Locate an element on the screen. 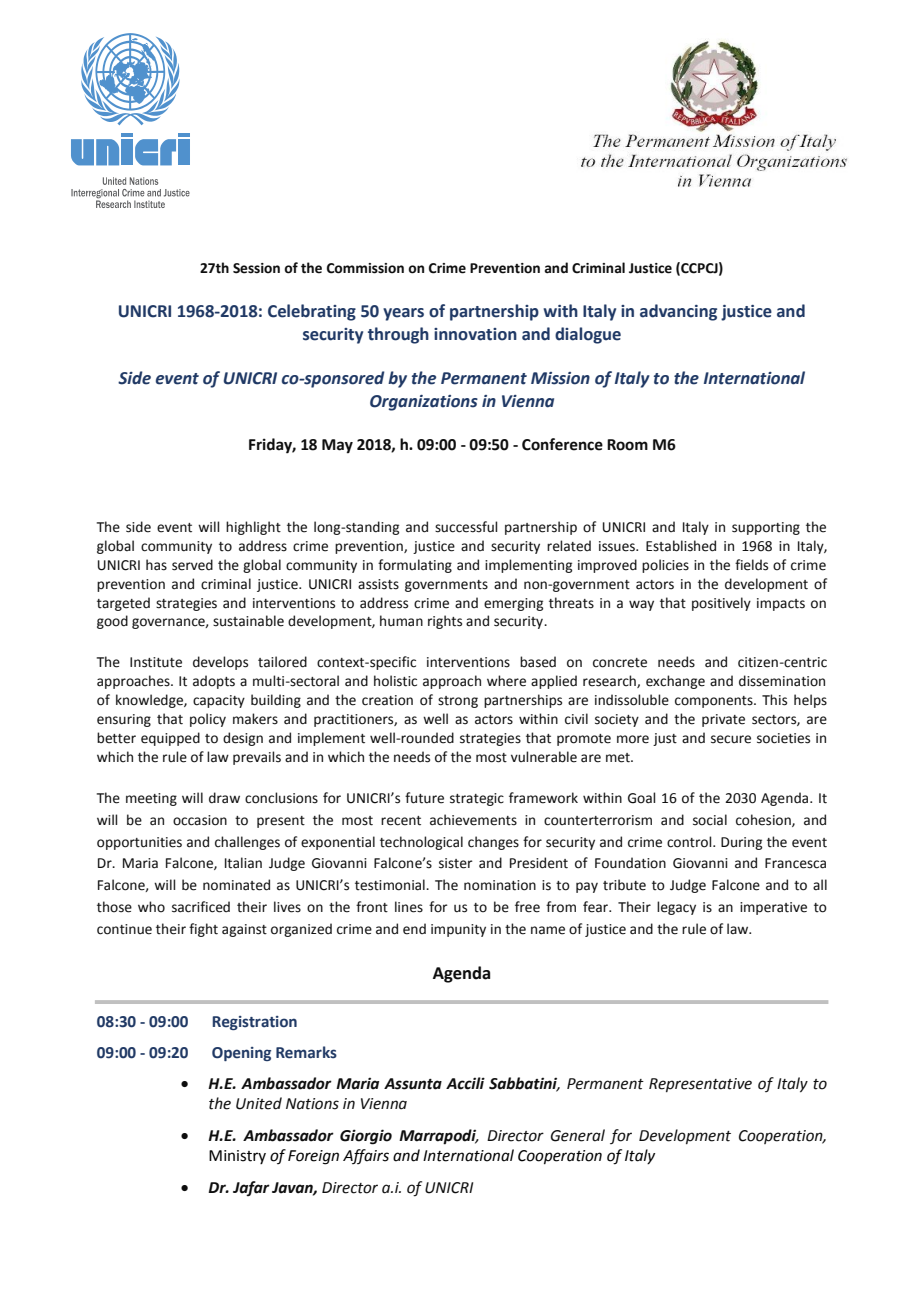  highlight is located at coordinates (253, 528).
